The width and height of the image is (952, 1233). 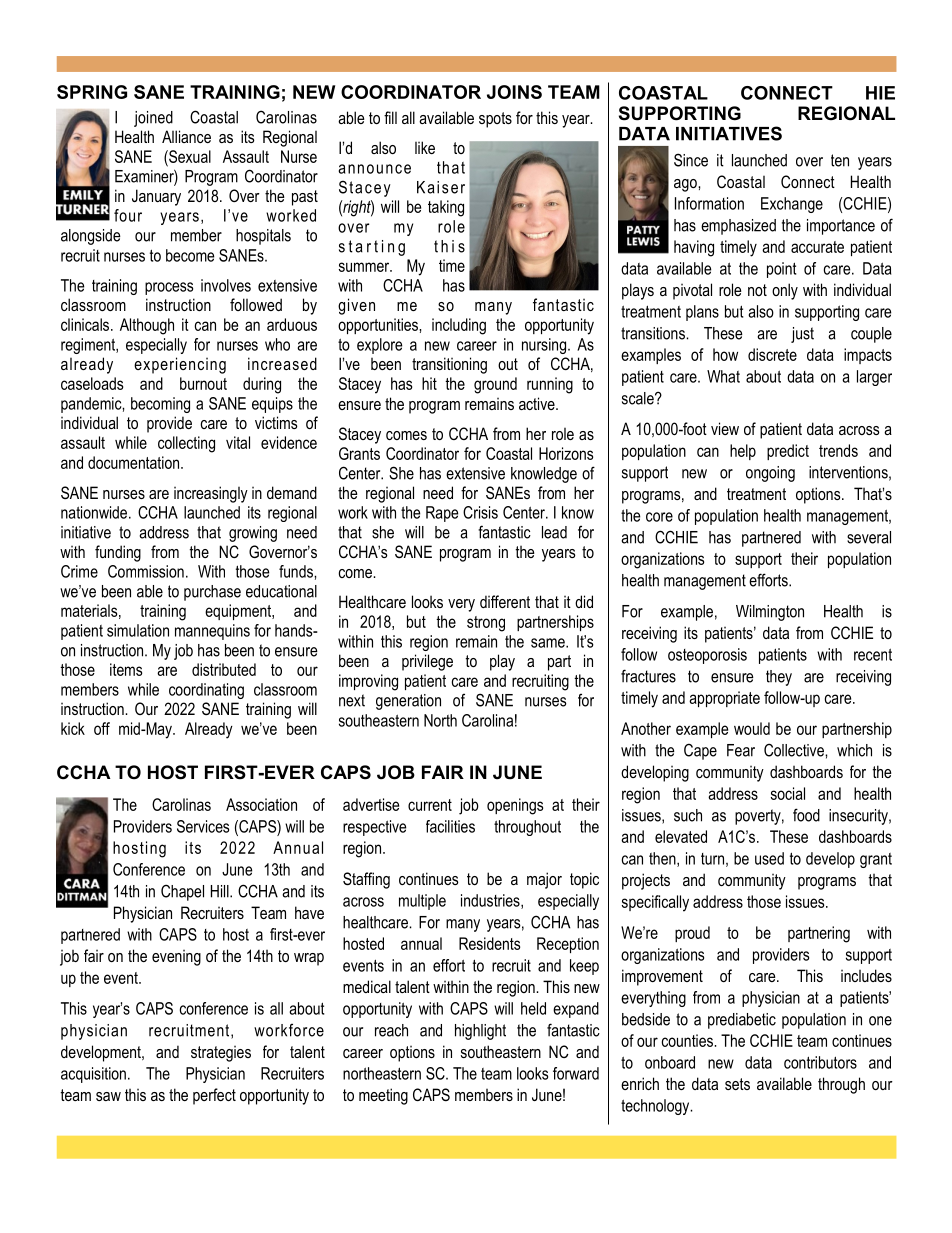 I want to click on experiencing, so click(x=180, y=365).
